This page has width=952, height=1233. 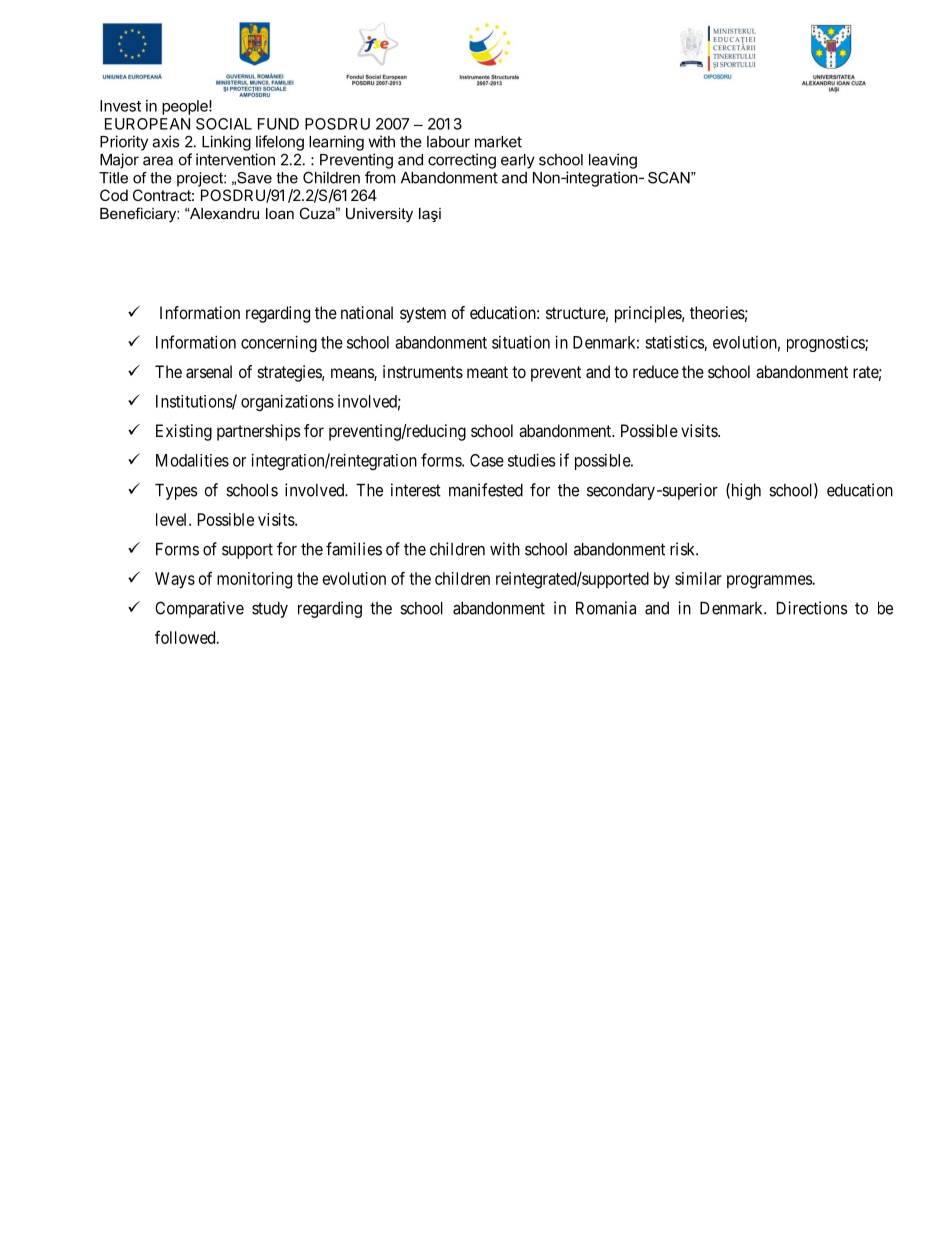 I want to click on SOCIAL, so click(x=224, y=124).
